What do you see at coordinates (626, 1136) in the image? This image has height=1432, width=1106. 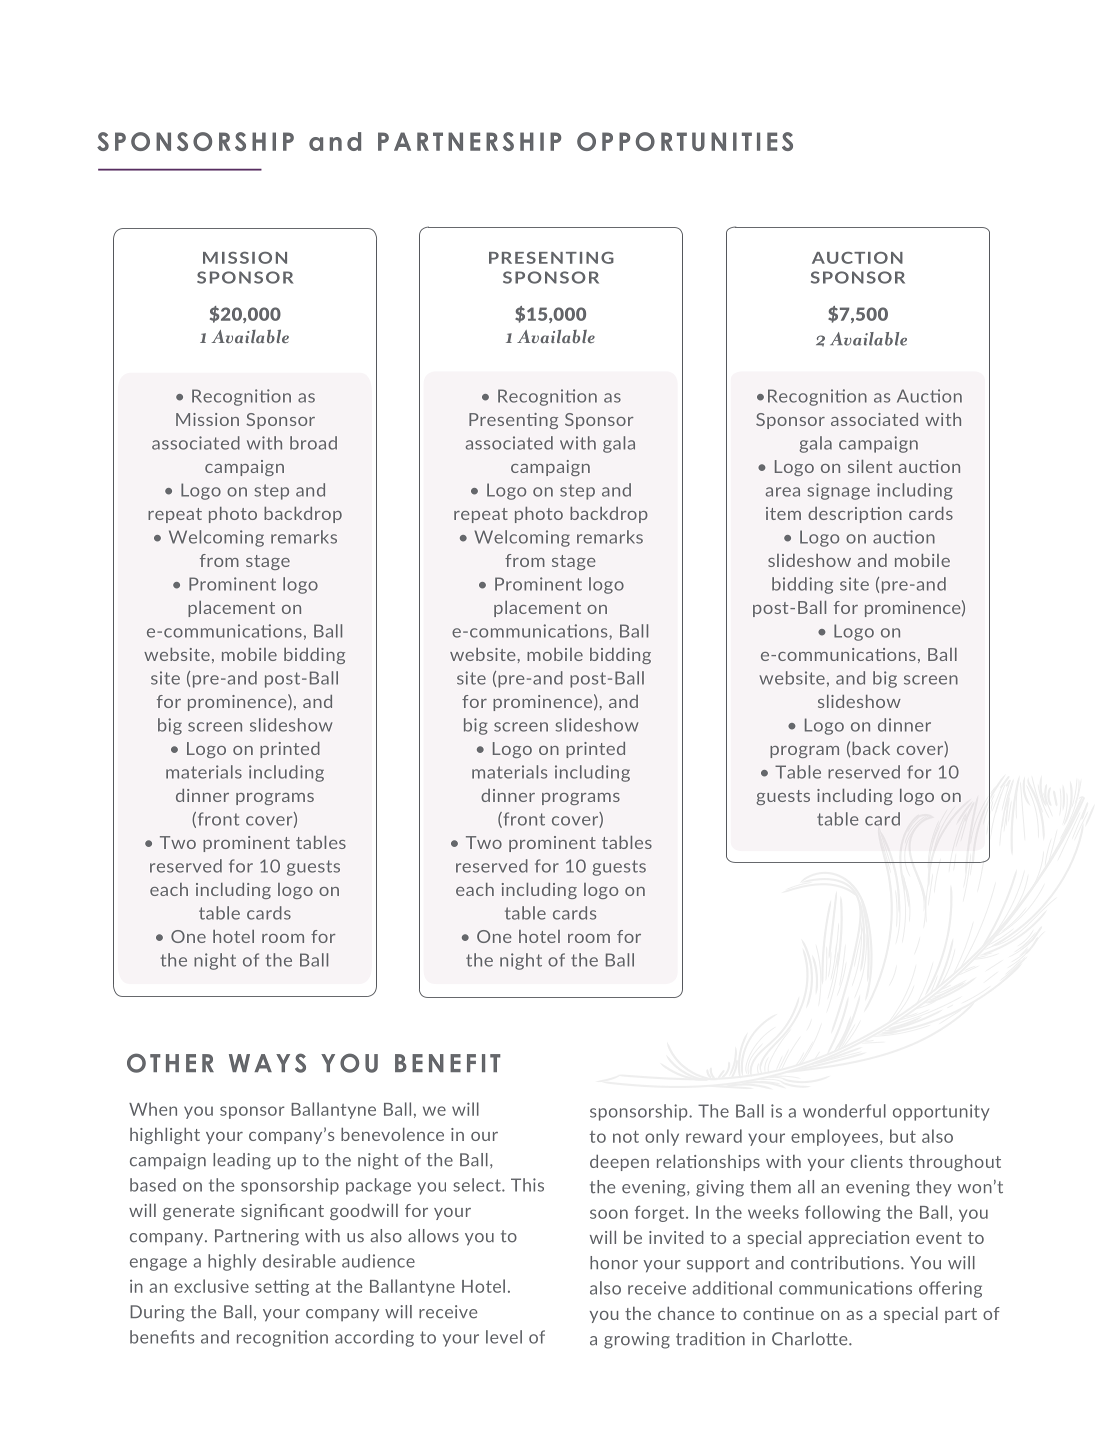 I see `not` at bounding box center [626, 1136].
